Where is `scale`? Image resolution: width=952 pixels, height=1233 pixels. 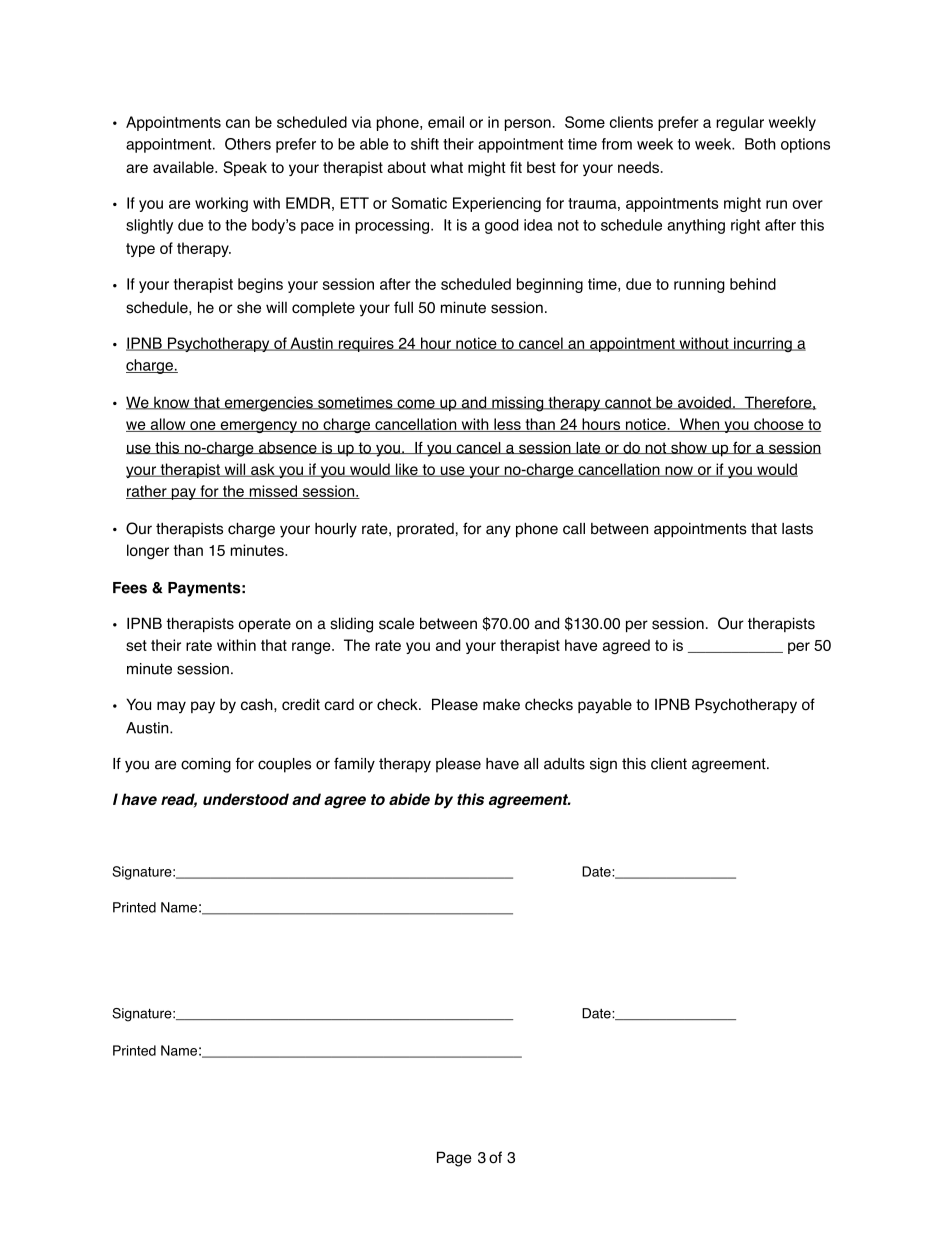 scale is located at coordinates (396, 623).
